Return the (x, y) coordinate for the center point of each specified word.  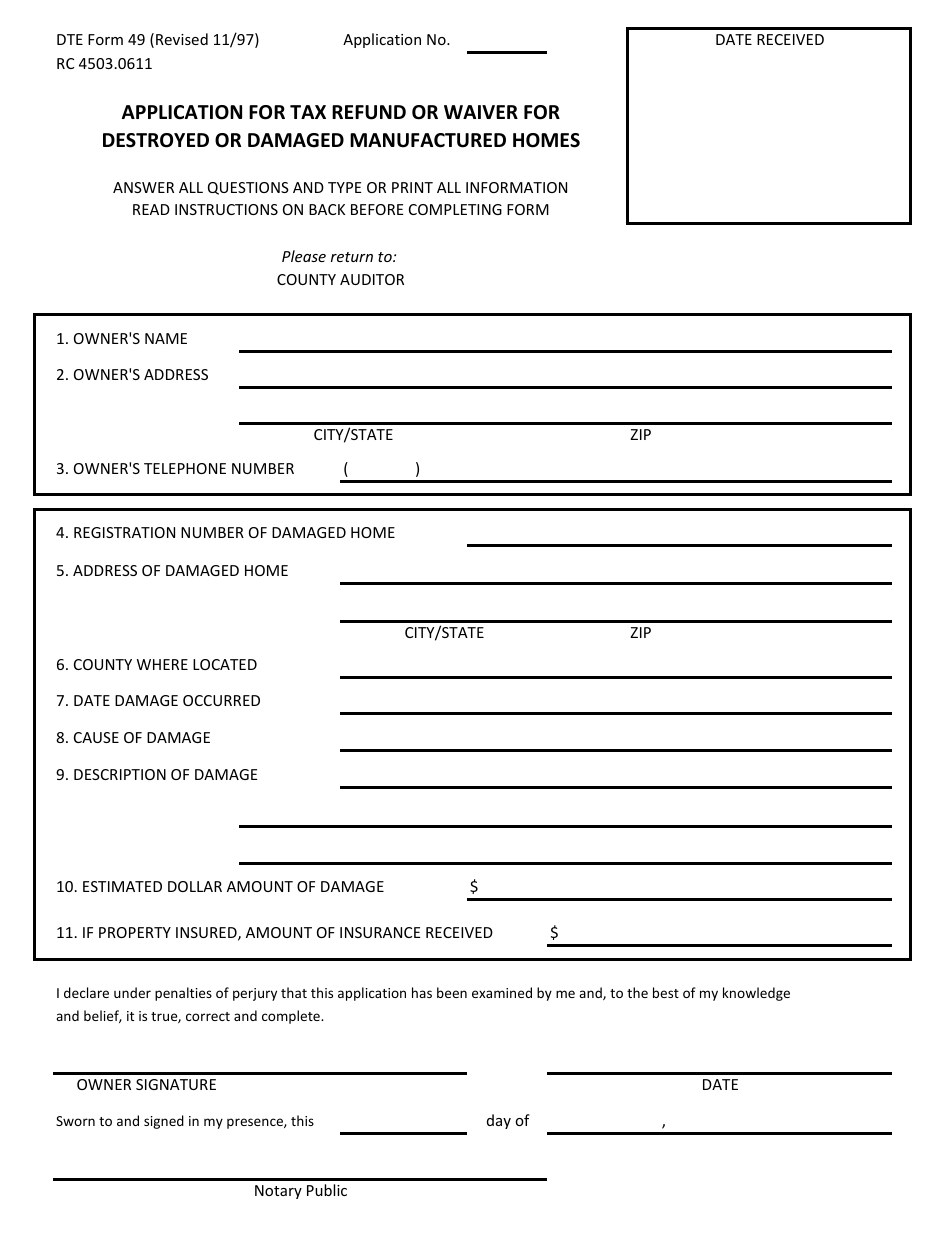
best (666, 992)
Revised (182, 39)
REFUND (369, 112)
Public (327, 1190)
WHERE (162, 664)
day (499, 1121)
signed (164, 1122)
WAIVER (481, 112)
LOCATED (225, 664)
